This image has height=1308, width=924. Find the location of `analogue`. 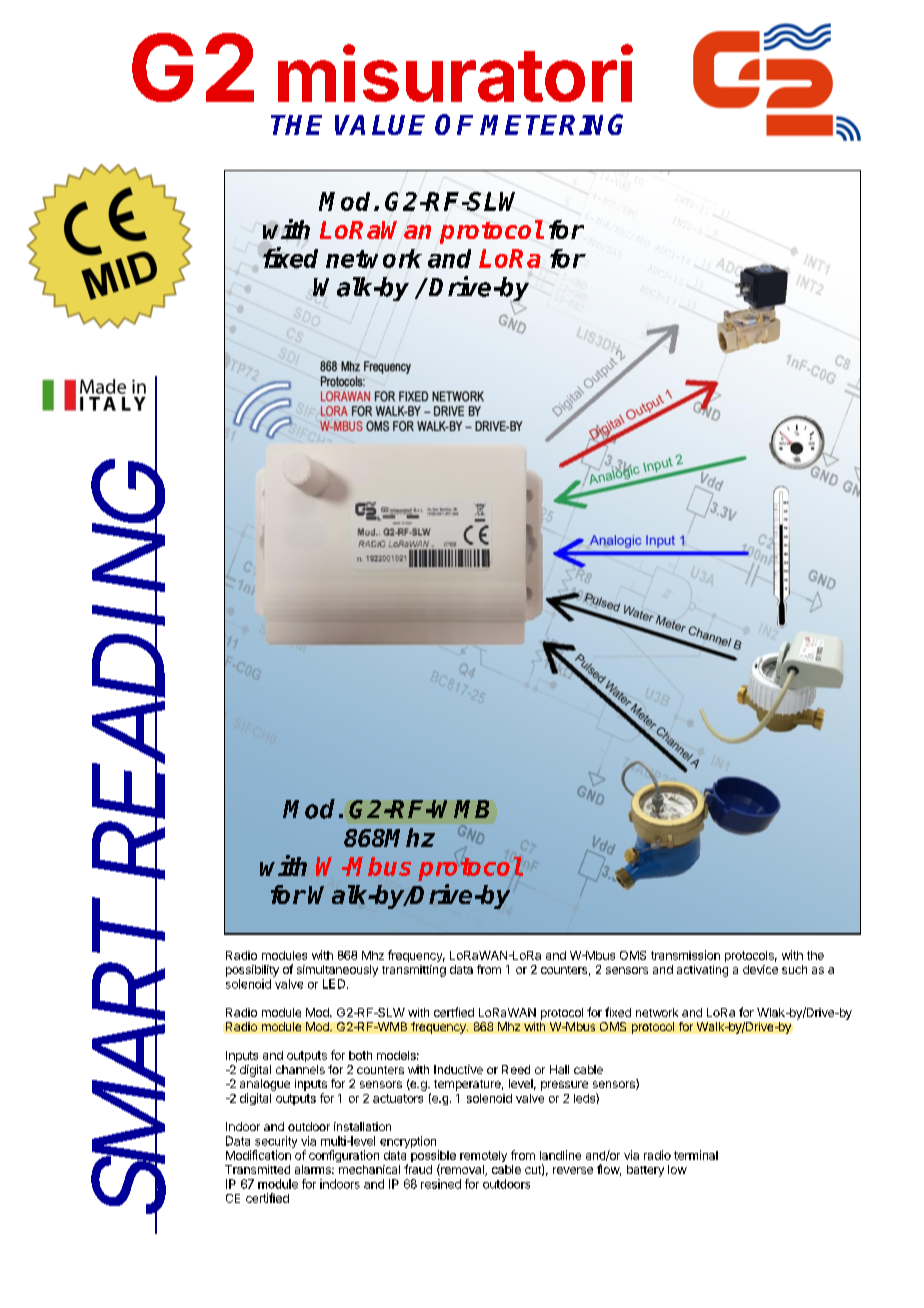

analogue is located at coordinates (265, 1086).
